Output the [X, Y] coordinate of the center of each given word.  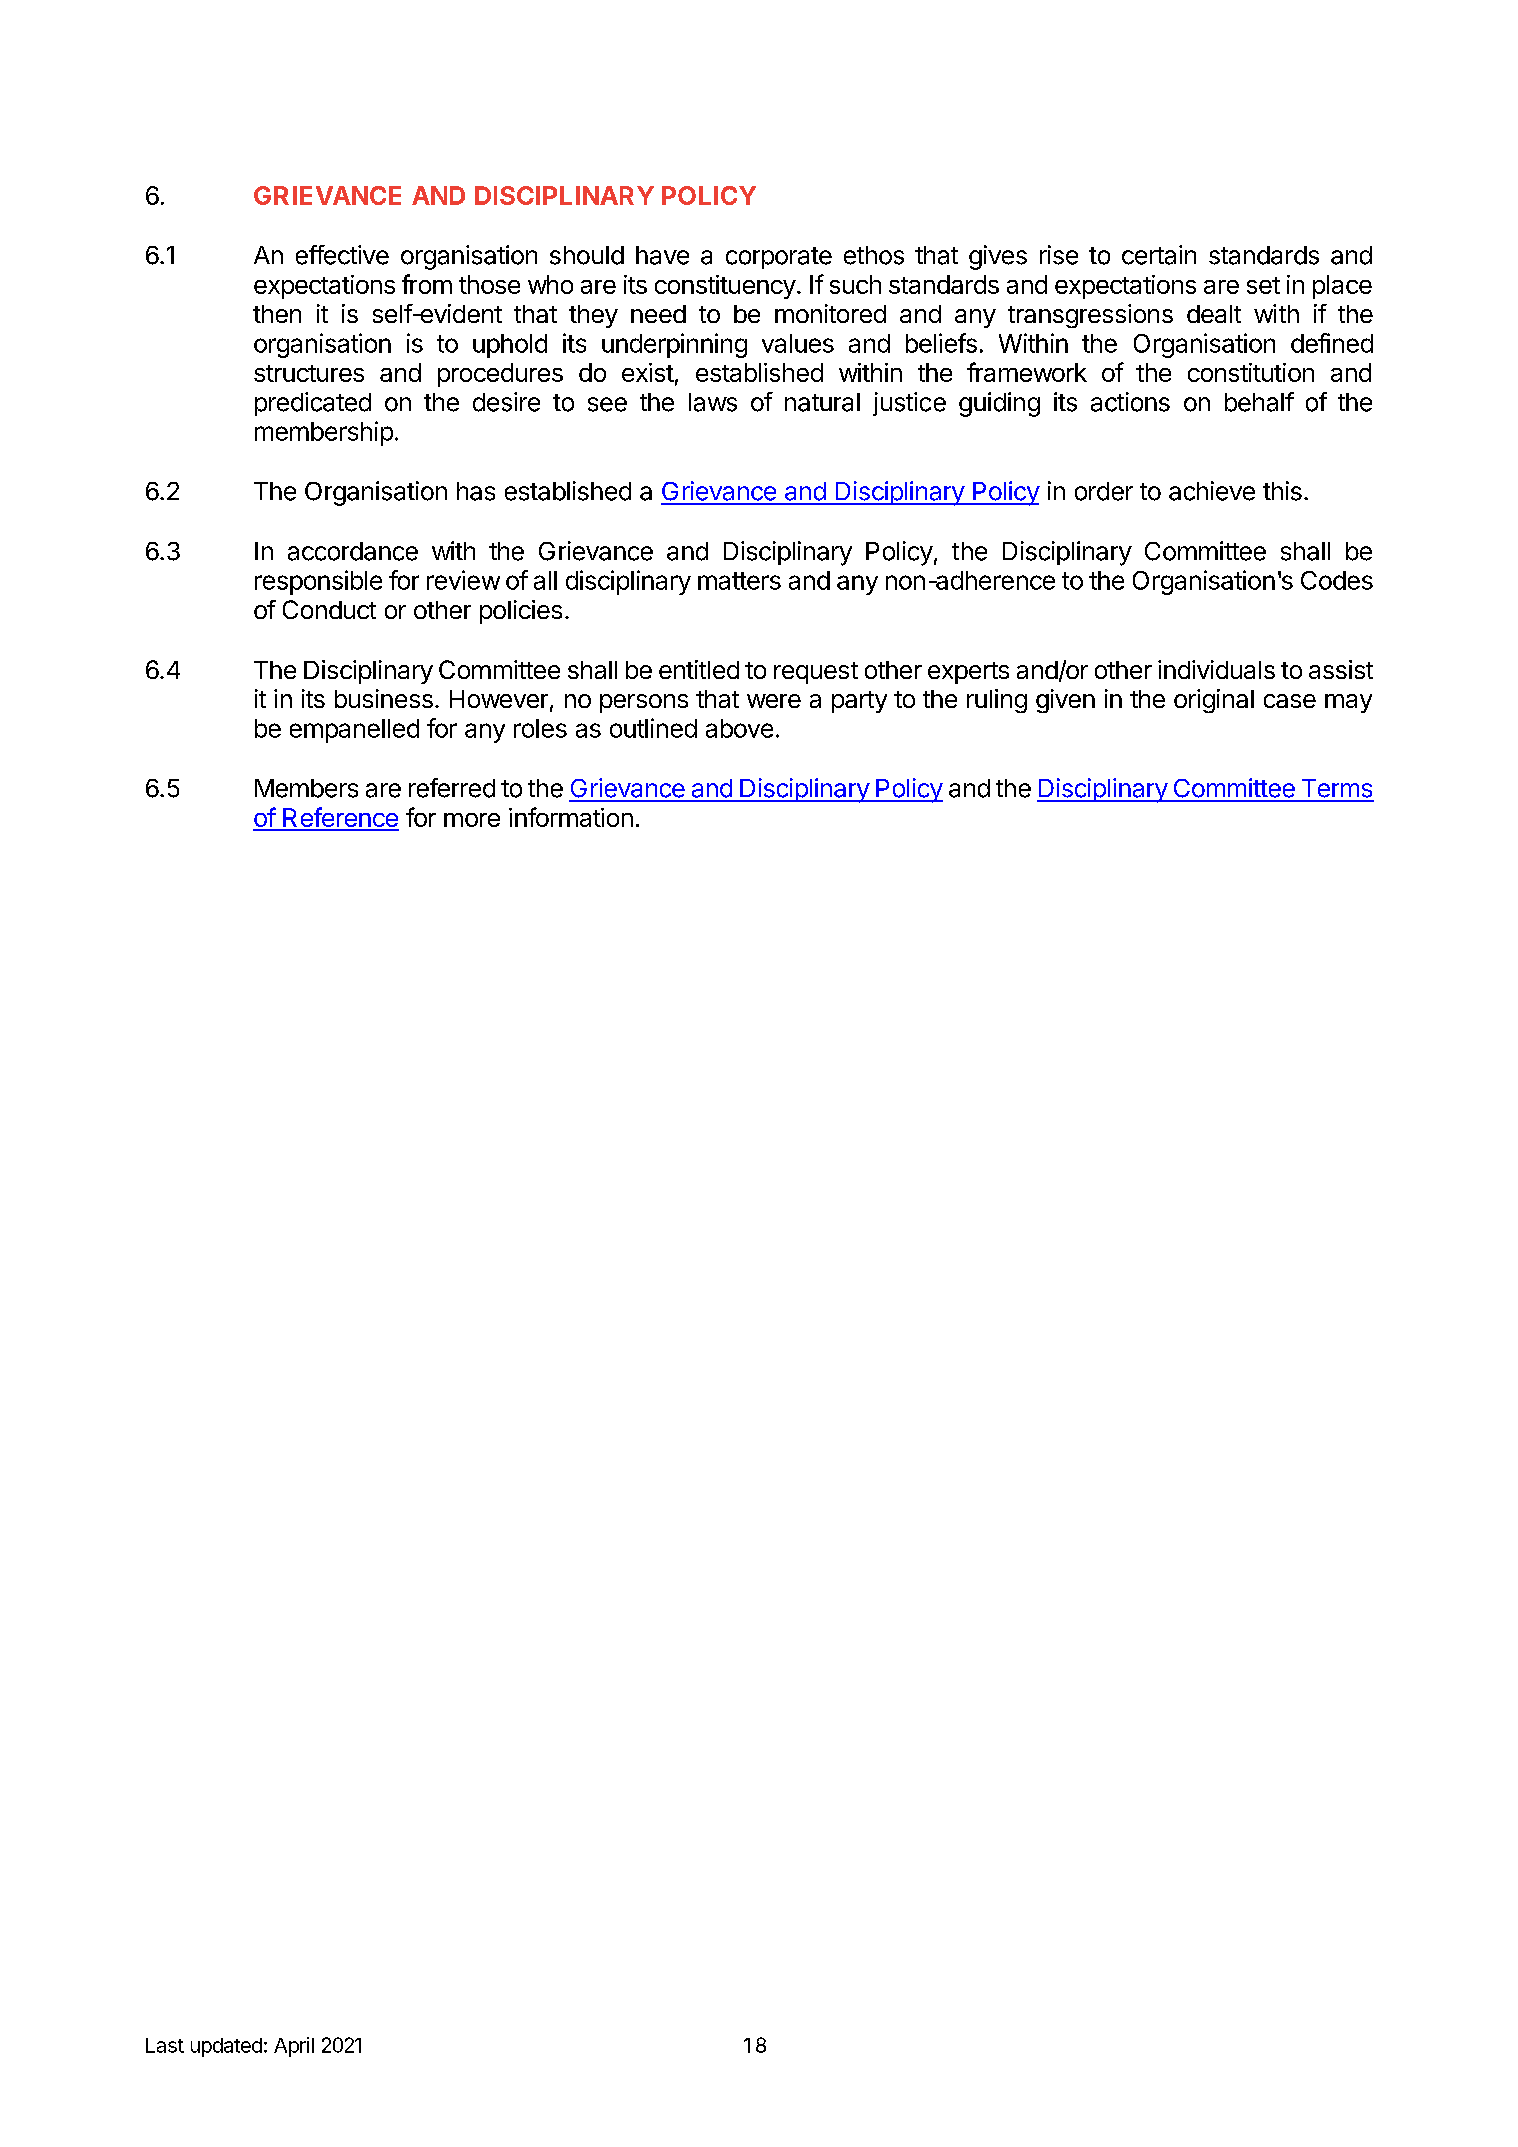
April [294, 2047]
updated [226, 2047]
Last [165, 2045]
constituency [725, 287]
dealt [1214, 314]
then [277, 314]
